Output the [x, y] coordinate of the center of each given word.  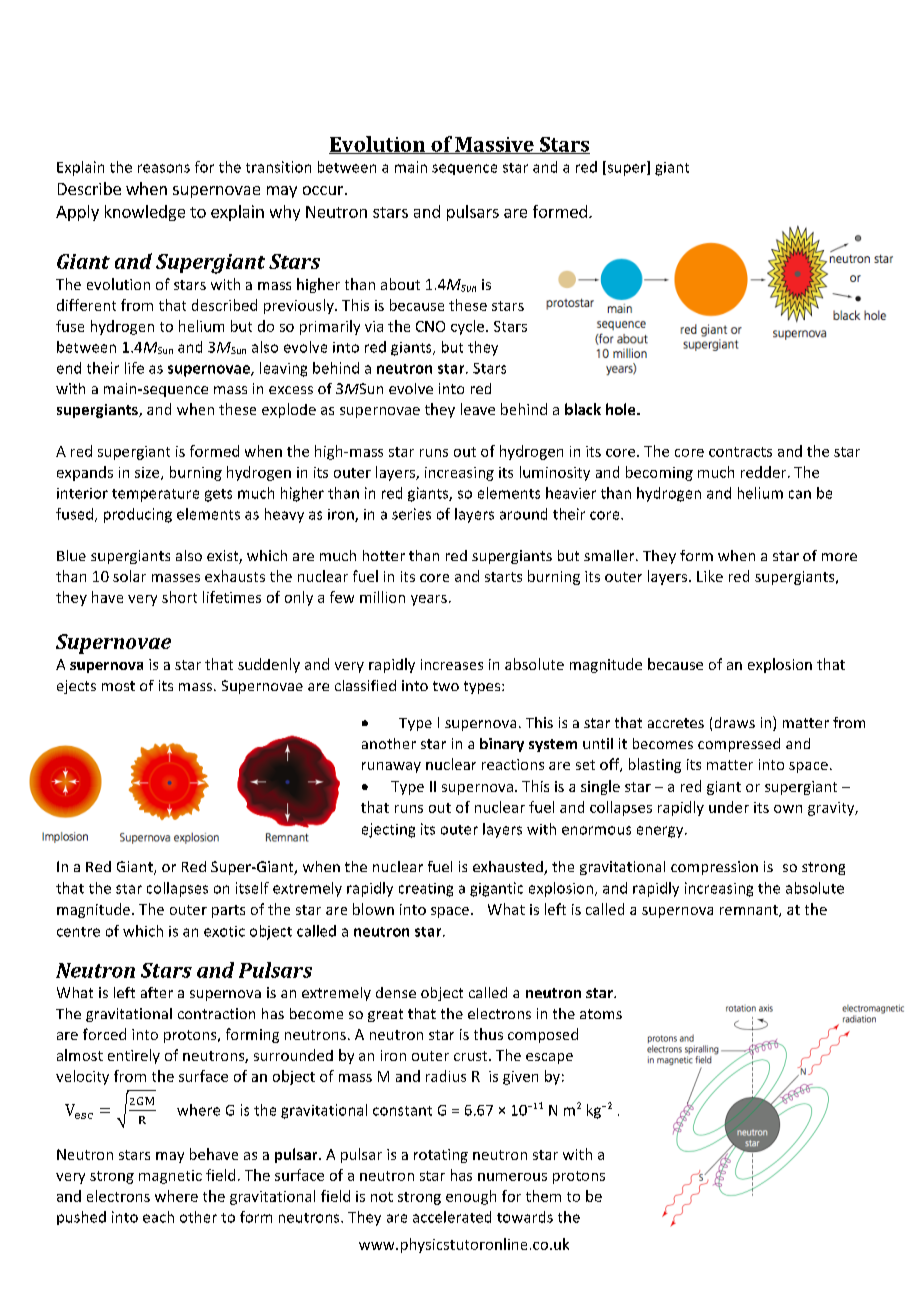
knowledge [145, 213]
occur [324, 190]
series [411, 514]
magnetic [170, 1177]
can [800, 494]
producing [138, 515]
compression [714, 868]
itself [252, 888]
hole [622, 409]
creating [426, 890]
